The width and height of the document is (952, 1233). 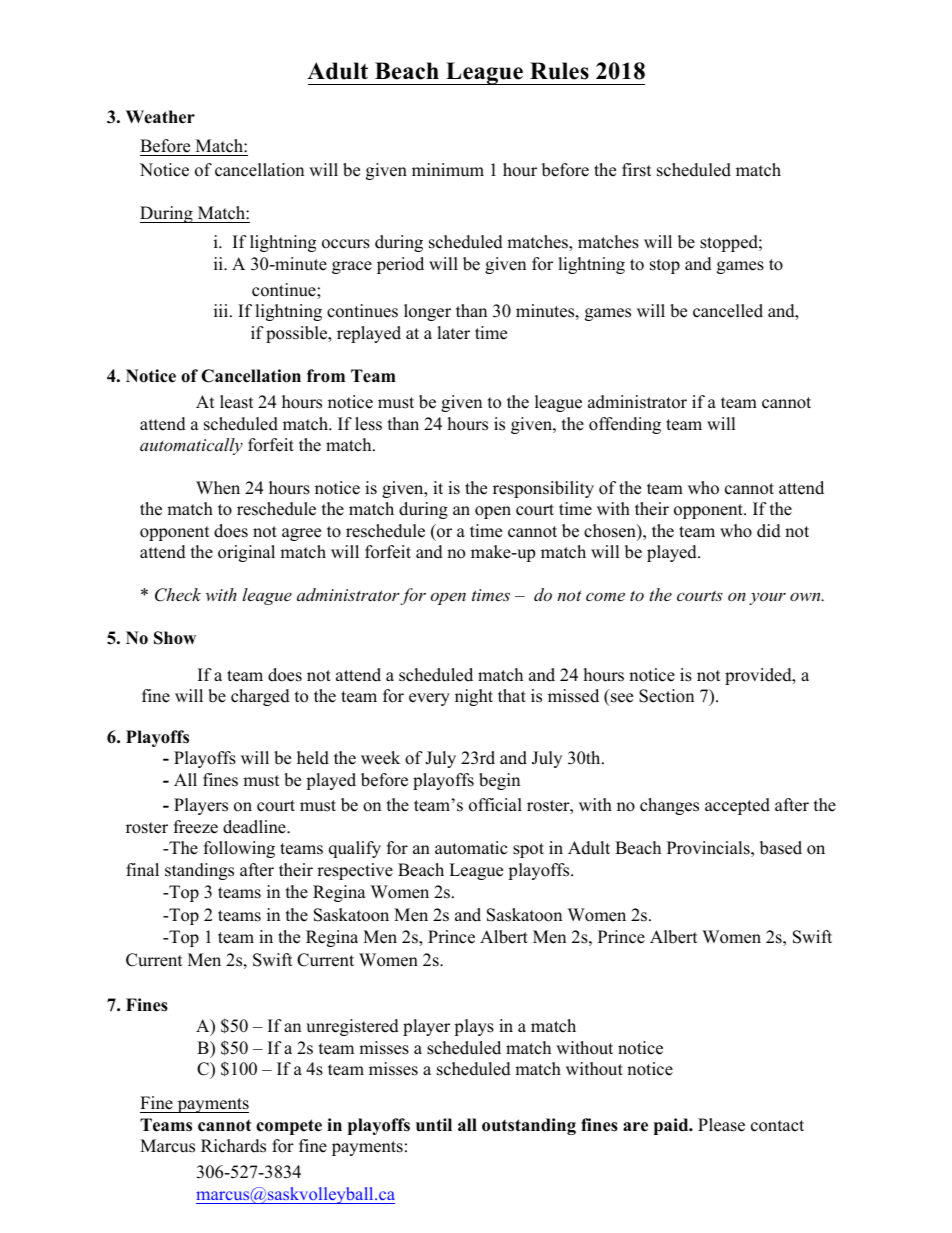 What do you see at coordinates (448, 170) in the document?
I see `minimum` at bounding box center [448, 170].
